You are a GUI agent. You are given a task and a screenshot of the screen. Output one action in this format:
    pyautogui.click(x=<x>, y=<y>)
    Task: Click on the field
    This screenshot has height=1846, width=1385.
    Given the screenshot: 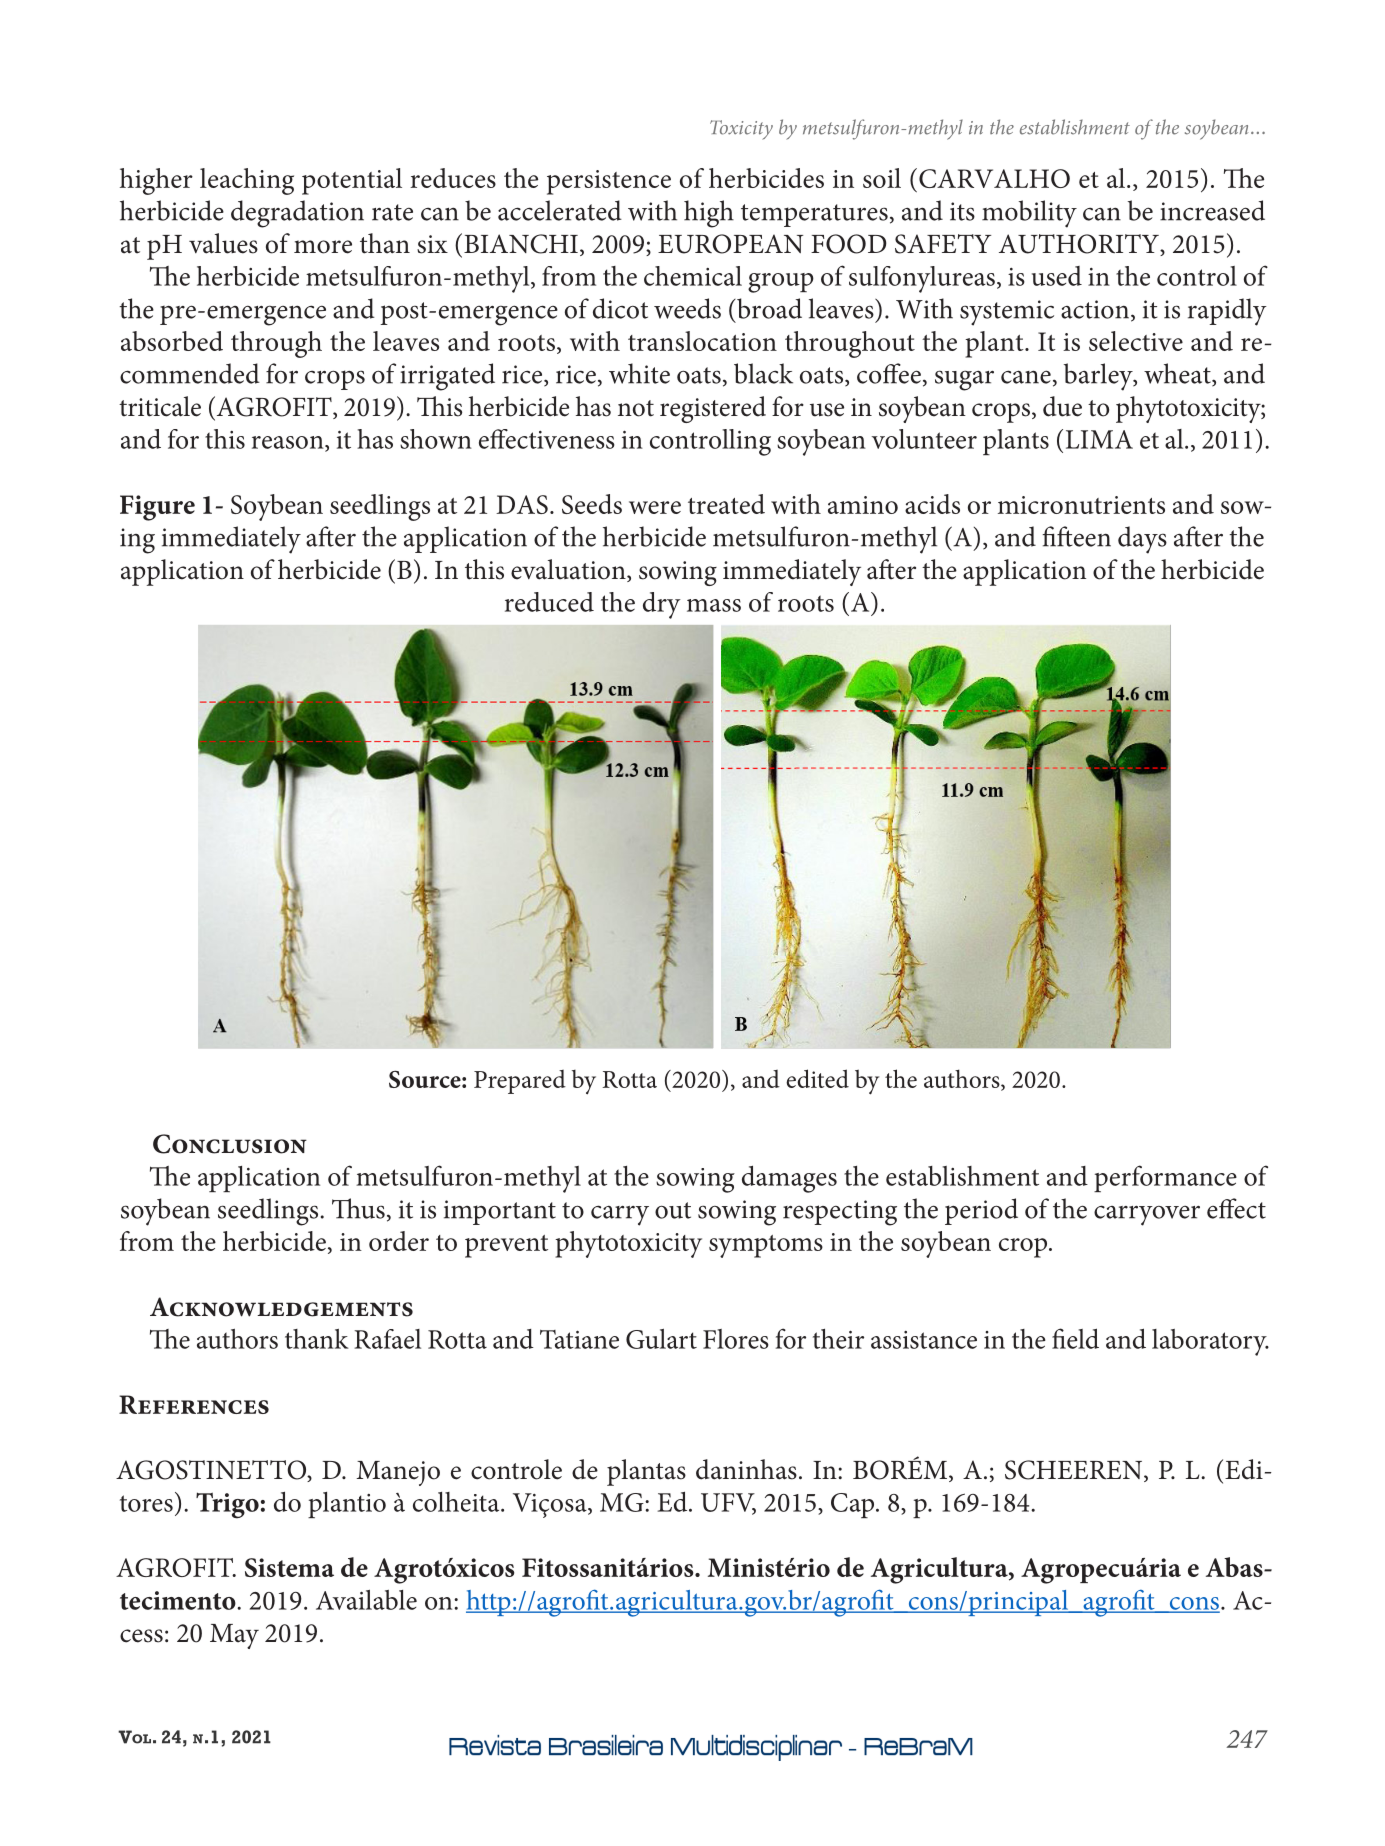 What is the action you would take?
    pyautogui.click(x=1075, y=1338)
